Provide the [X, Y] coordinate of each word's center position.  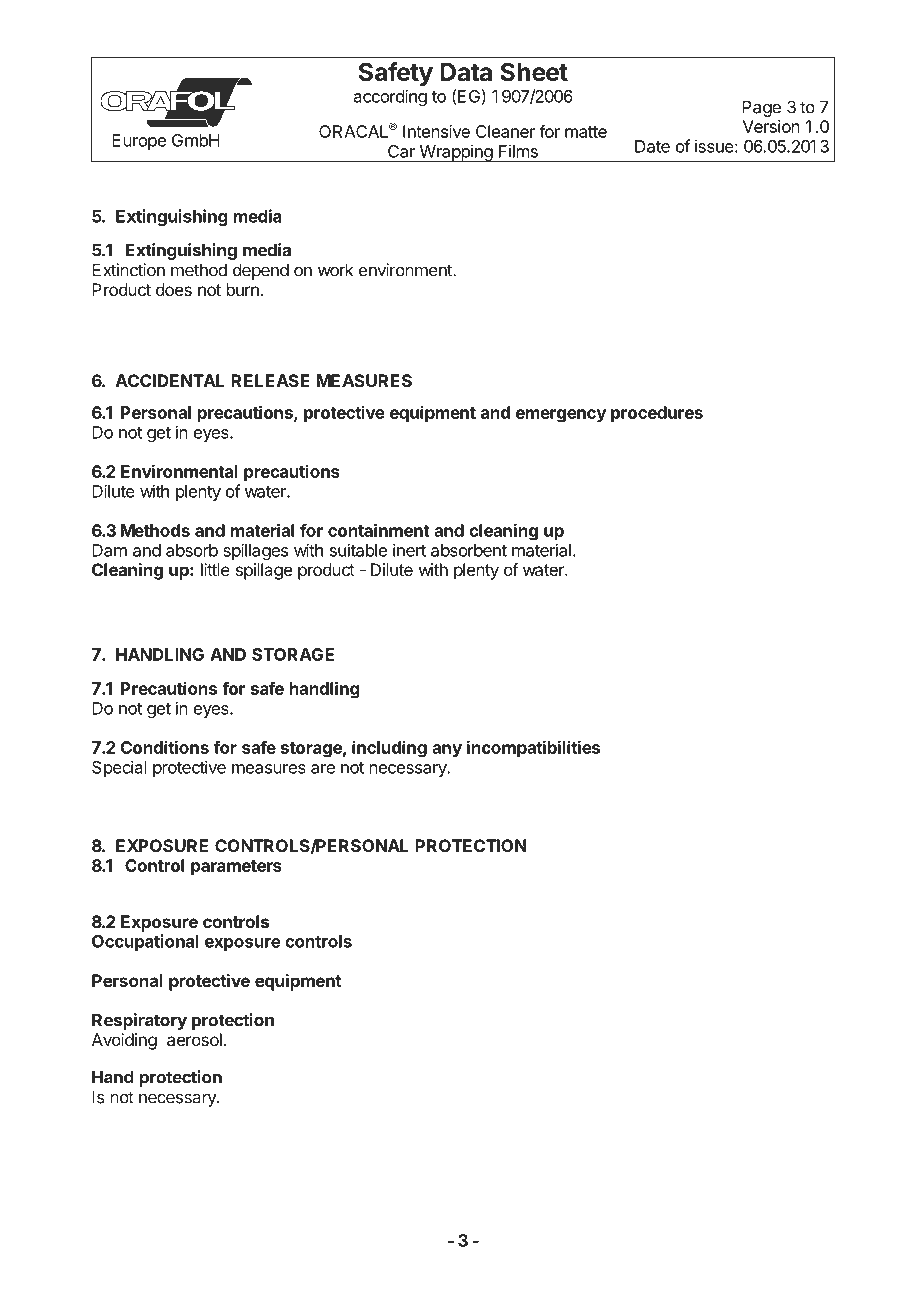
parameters [236, 868]
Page [761, 108]
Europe [139, 142]
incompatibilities [533, 748]
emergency [561, 416]
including [389, 749]
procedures [657, 414]
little [215, 569]
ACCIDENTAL [170, 380]
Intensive [436, 131]
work [335, 270]
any [447, 751]
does [174, 289]
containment [379, 530]
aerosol [194, 1039]
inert [409, 550]
